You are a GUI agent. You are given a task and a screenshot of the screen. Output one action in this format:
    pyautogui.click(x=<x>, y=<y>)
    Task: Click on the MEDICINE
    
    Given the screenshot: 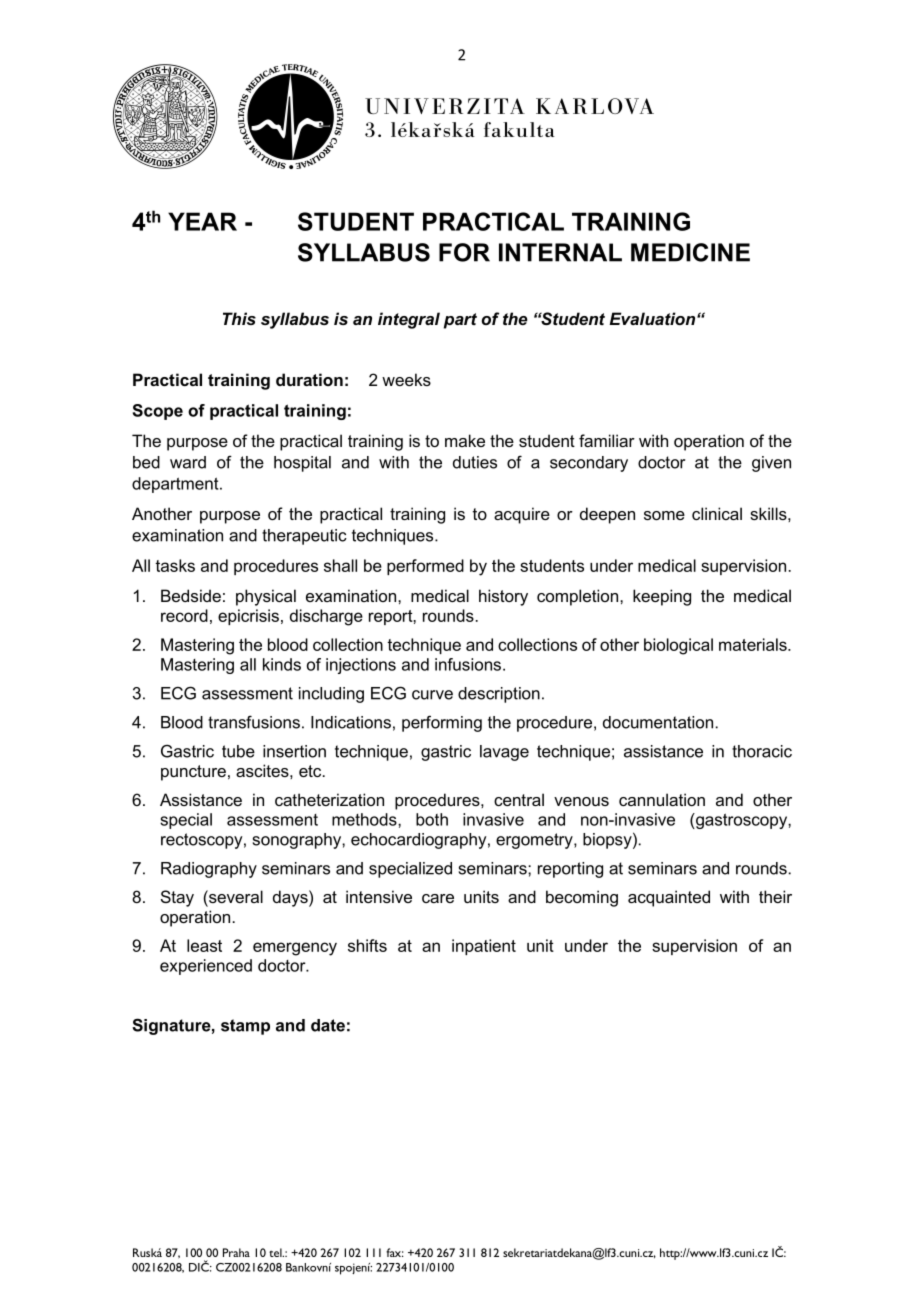 What is the action you would take?
    pyautogui.click(x=690, y=252)
